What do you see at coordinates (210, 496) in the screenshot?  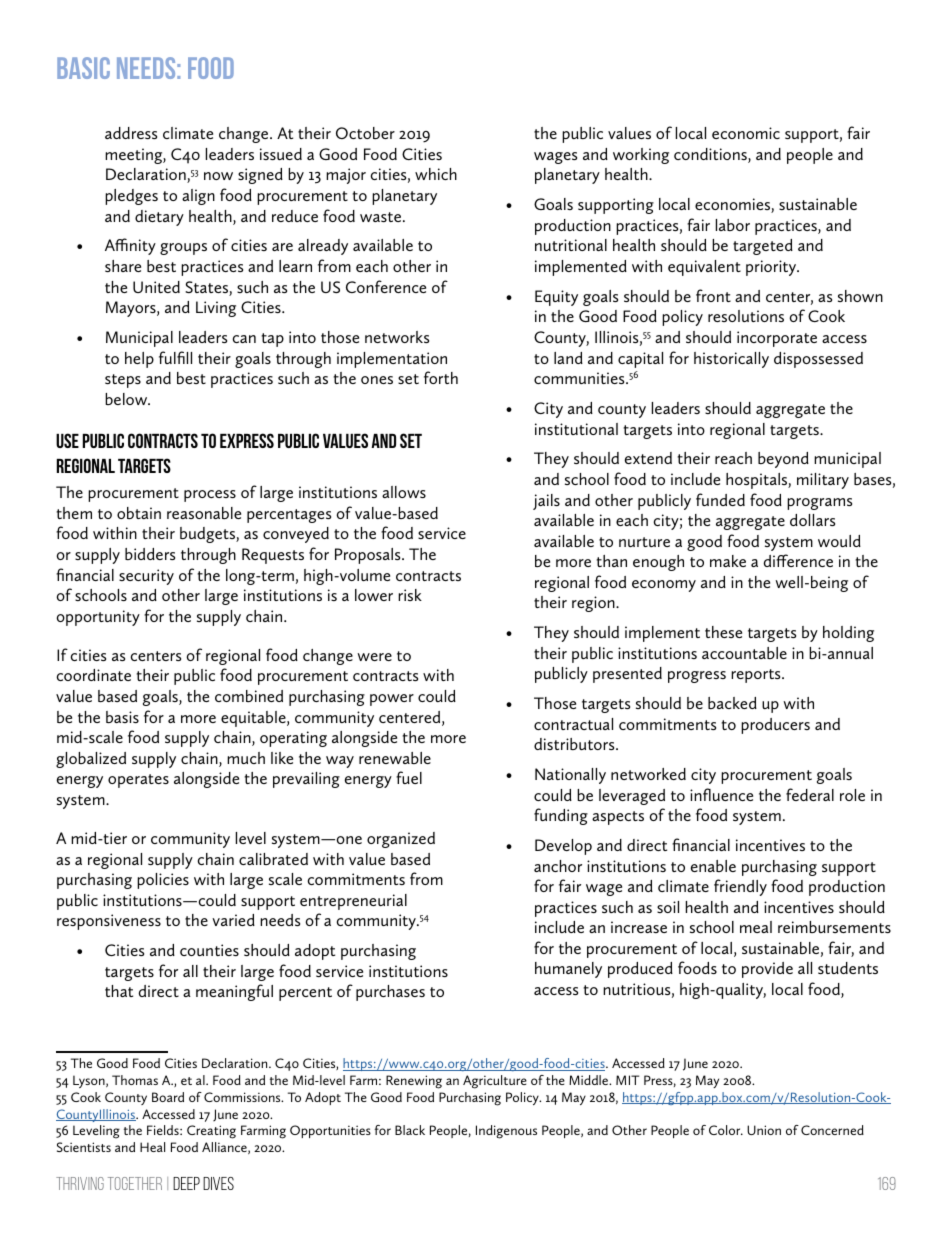 I see `process` at bounding box center [210, 496].
